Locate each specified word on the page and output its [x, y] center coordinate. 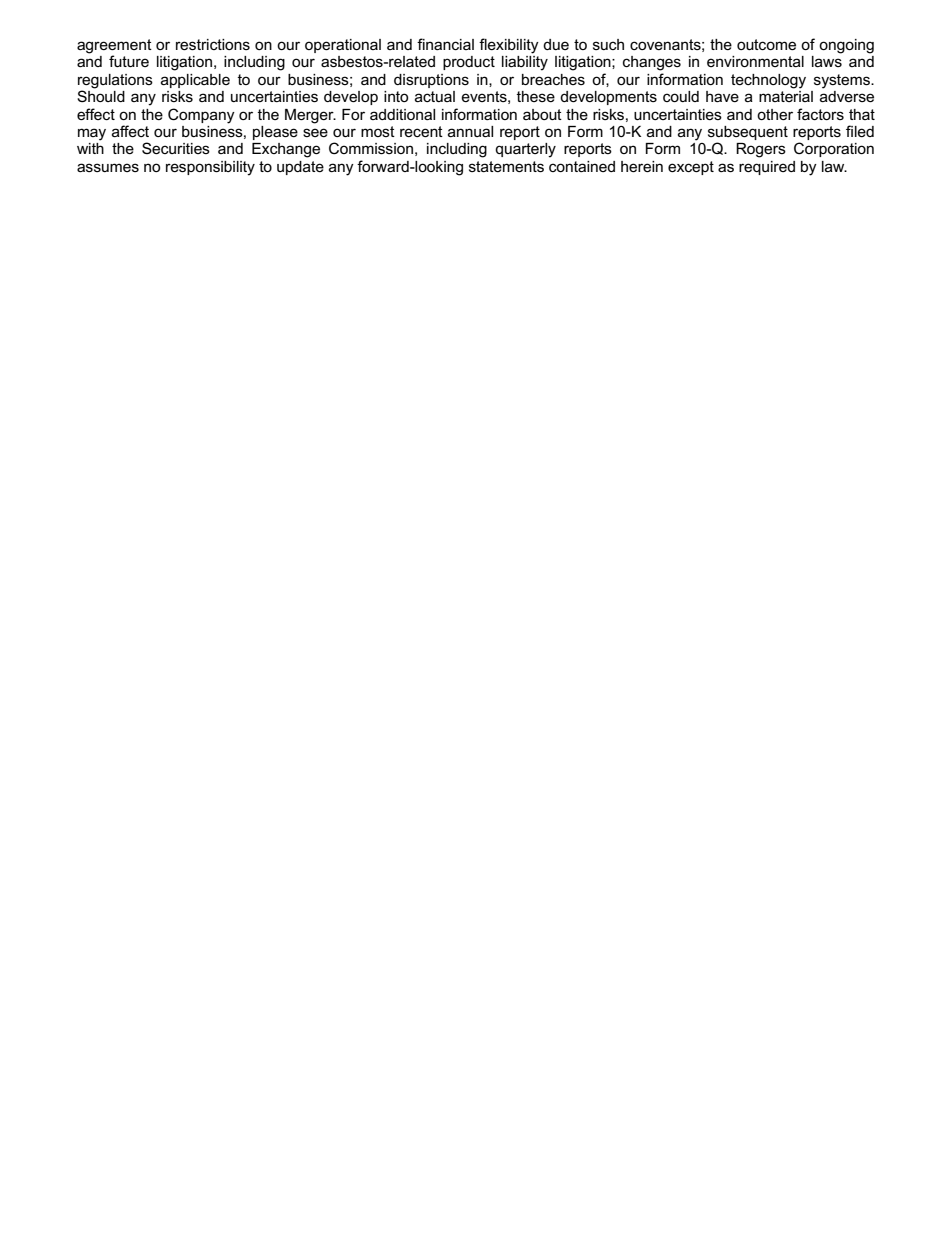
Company [201, 116]
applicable [195, 81]
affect [130, 131]
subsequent [748, 134]
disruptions [431, 81]
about [542, 114]
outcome [766, 44]
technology [768, 81]
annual [470, 131]
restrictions [213, 44]
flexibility [509, 46]
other [775, 114]
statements [506, 166]
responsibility [210, 168]
